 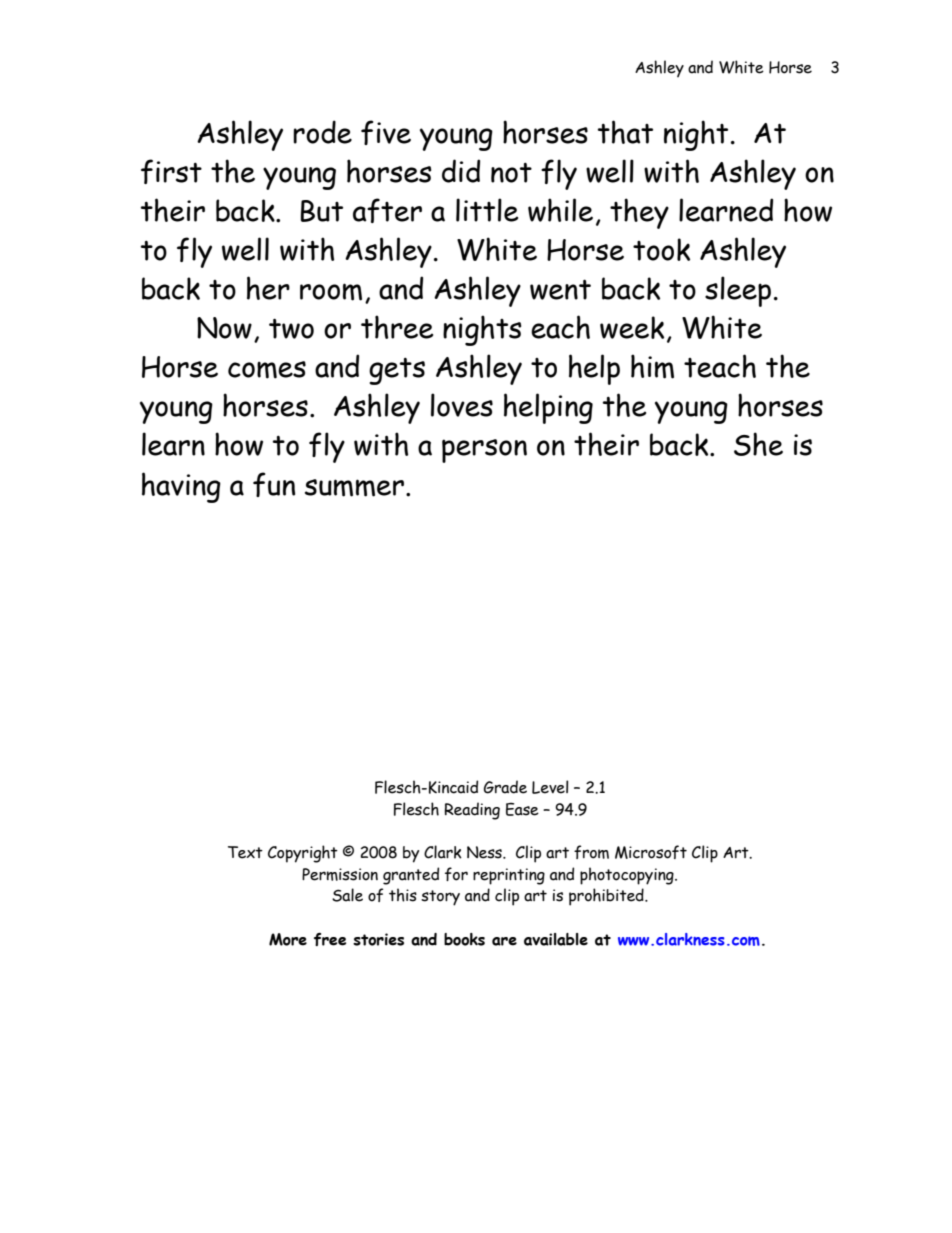 What do you see at coordinates (461, 171) in the screenshot?
I see `did` at bounding box center [461, 171].
